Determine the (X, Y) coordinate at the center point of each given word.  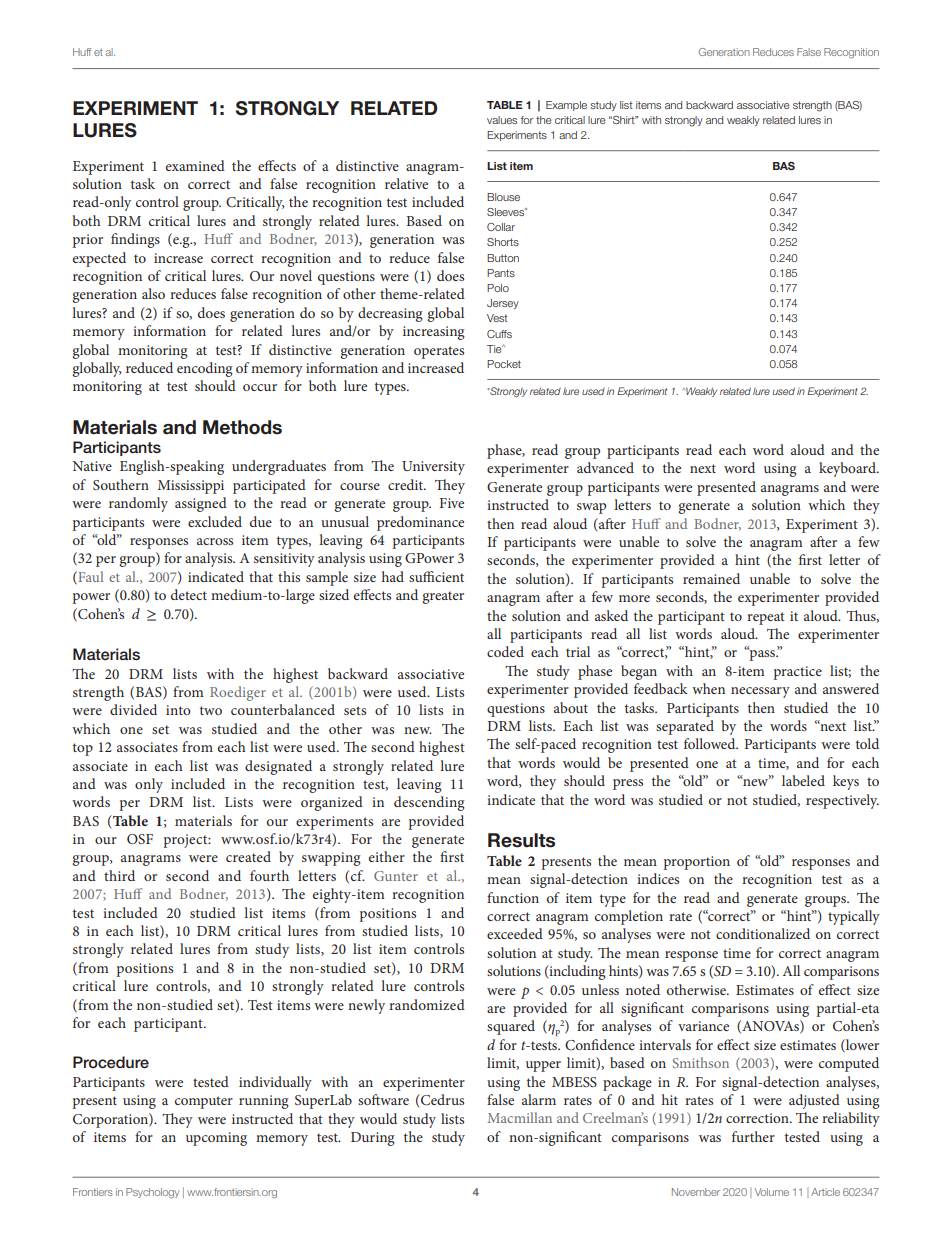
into (178, 710)
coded (505, 651)
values (502, 120)
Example (566, 106)
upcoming (216, 1139)
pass (762, 654)
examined (195, 165)
